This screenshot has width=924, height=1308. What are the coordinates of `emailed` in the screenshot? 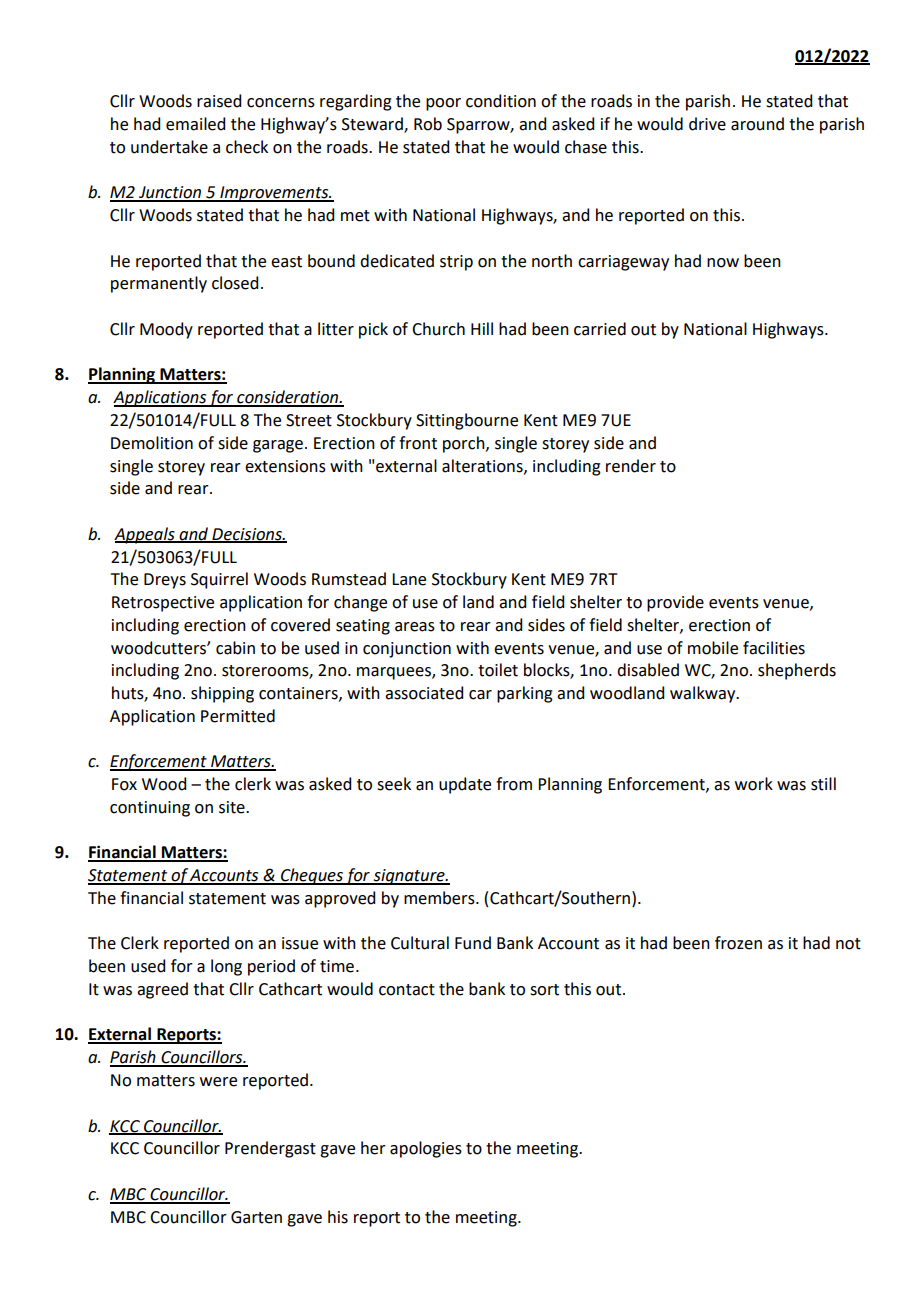 It's located at (195, 124).
